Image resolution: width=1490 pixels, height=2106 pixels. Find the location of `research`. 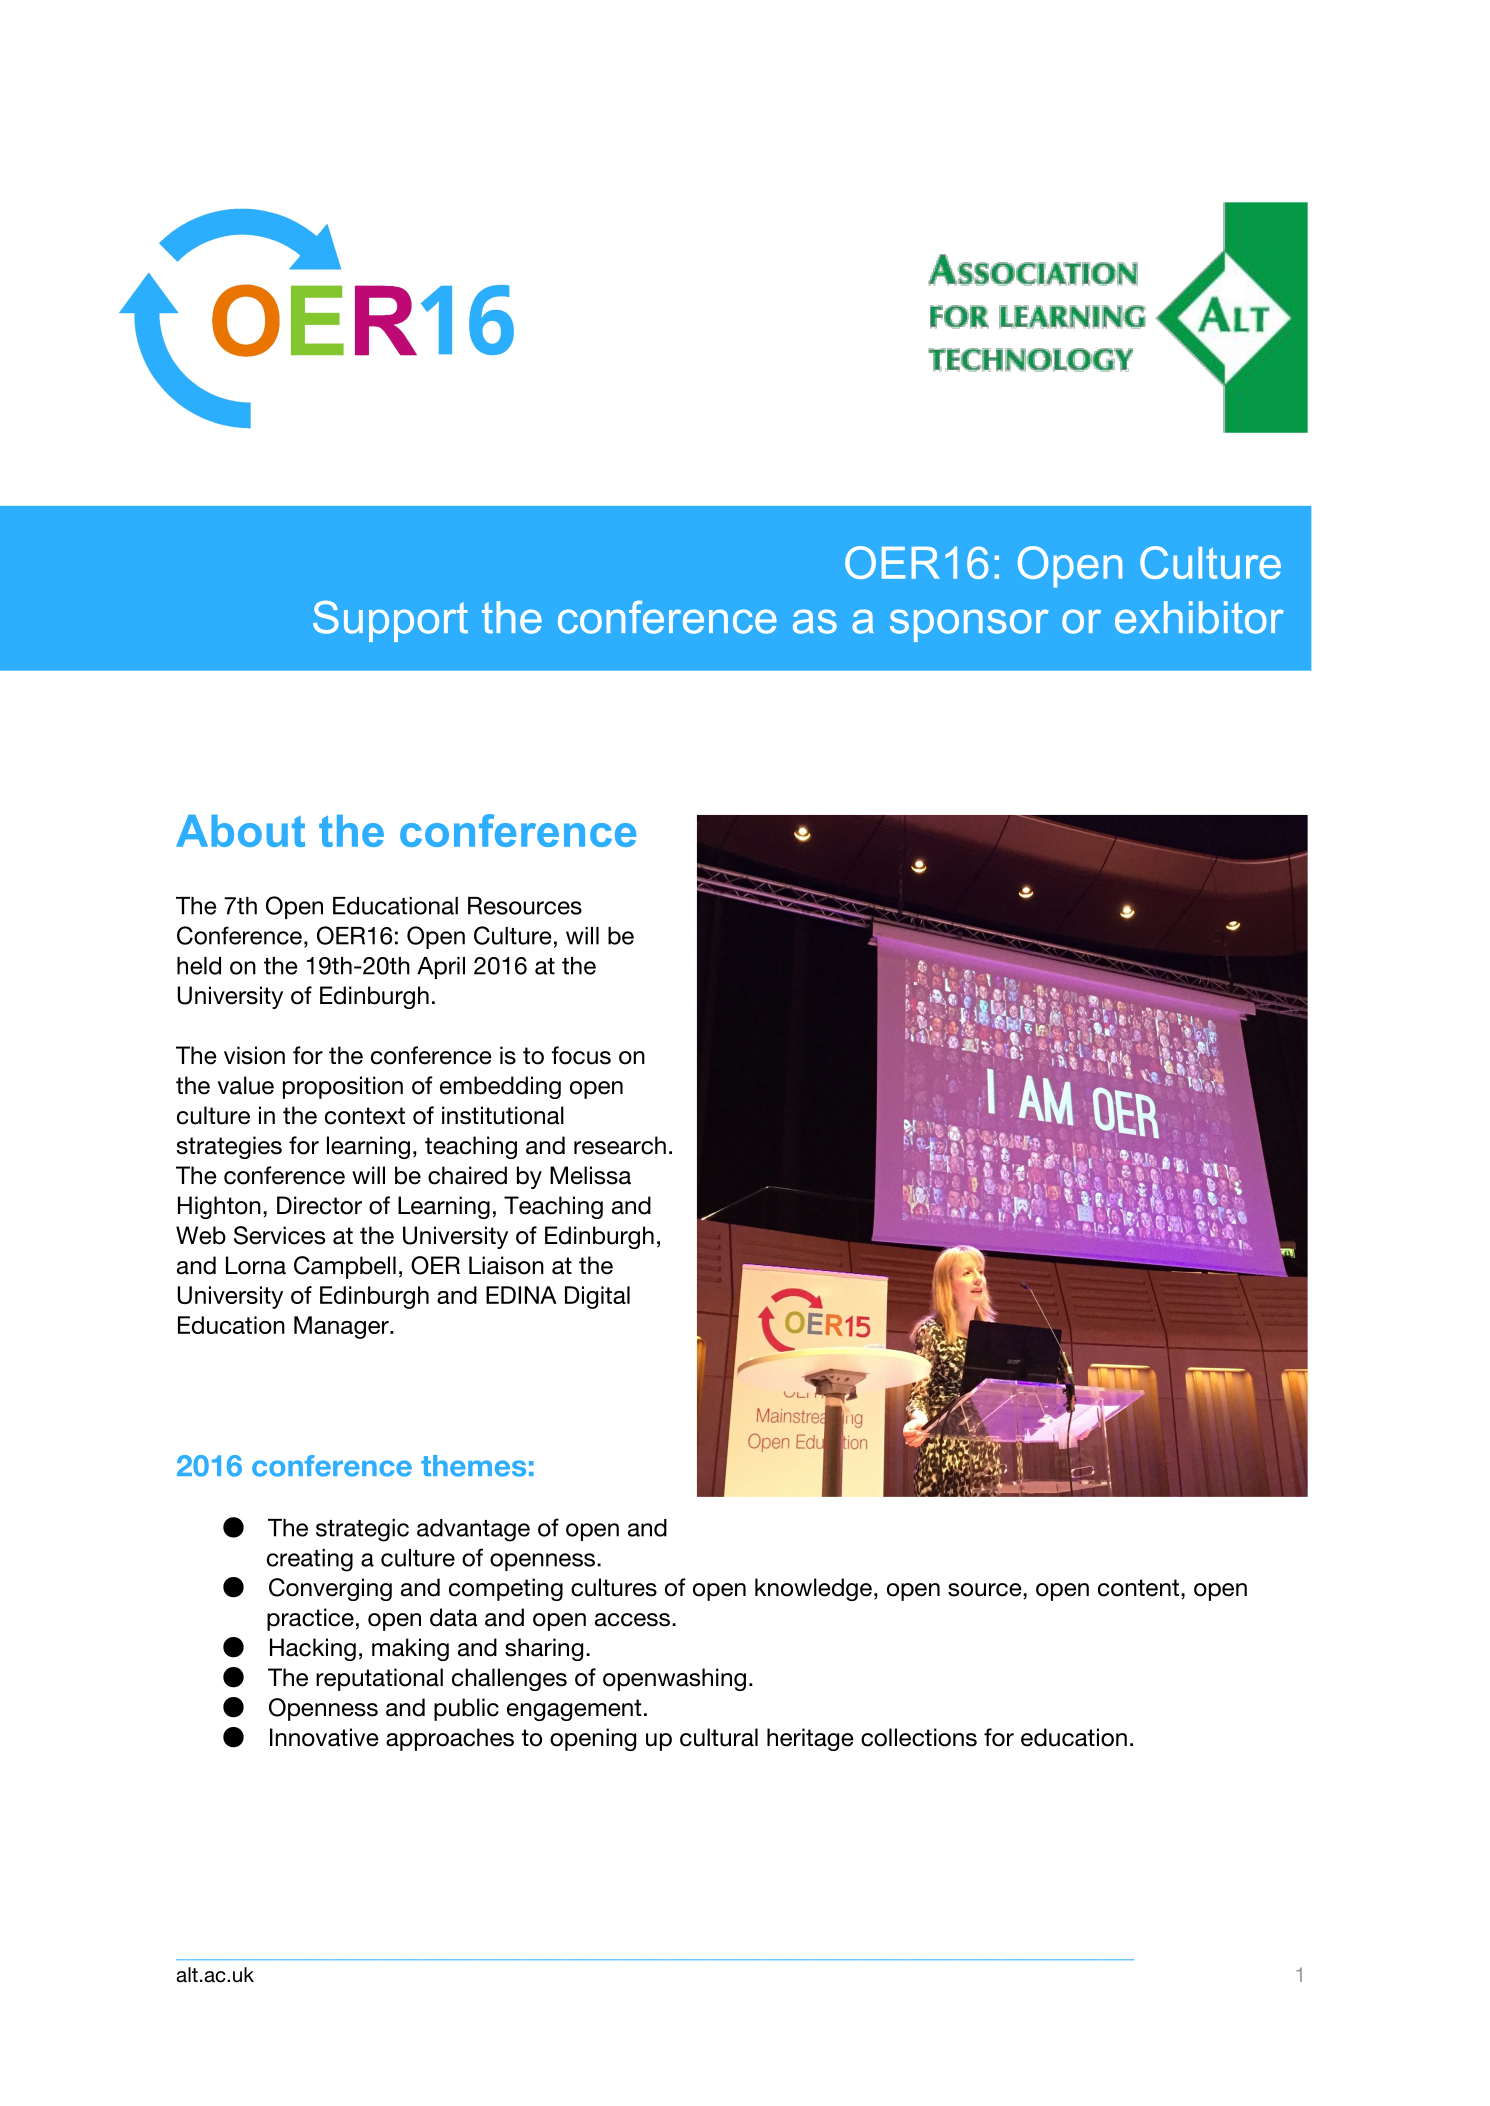

research is located at coordinates (620, 1145).
